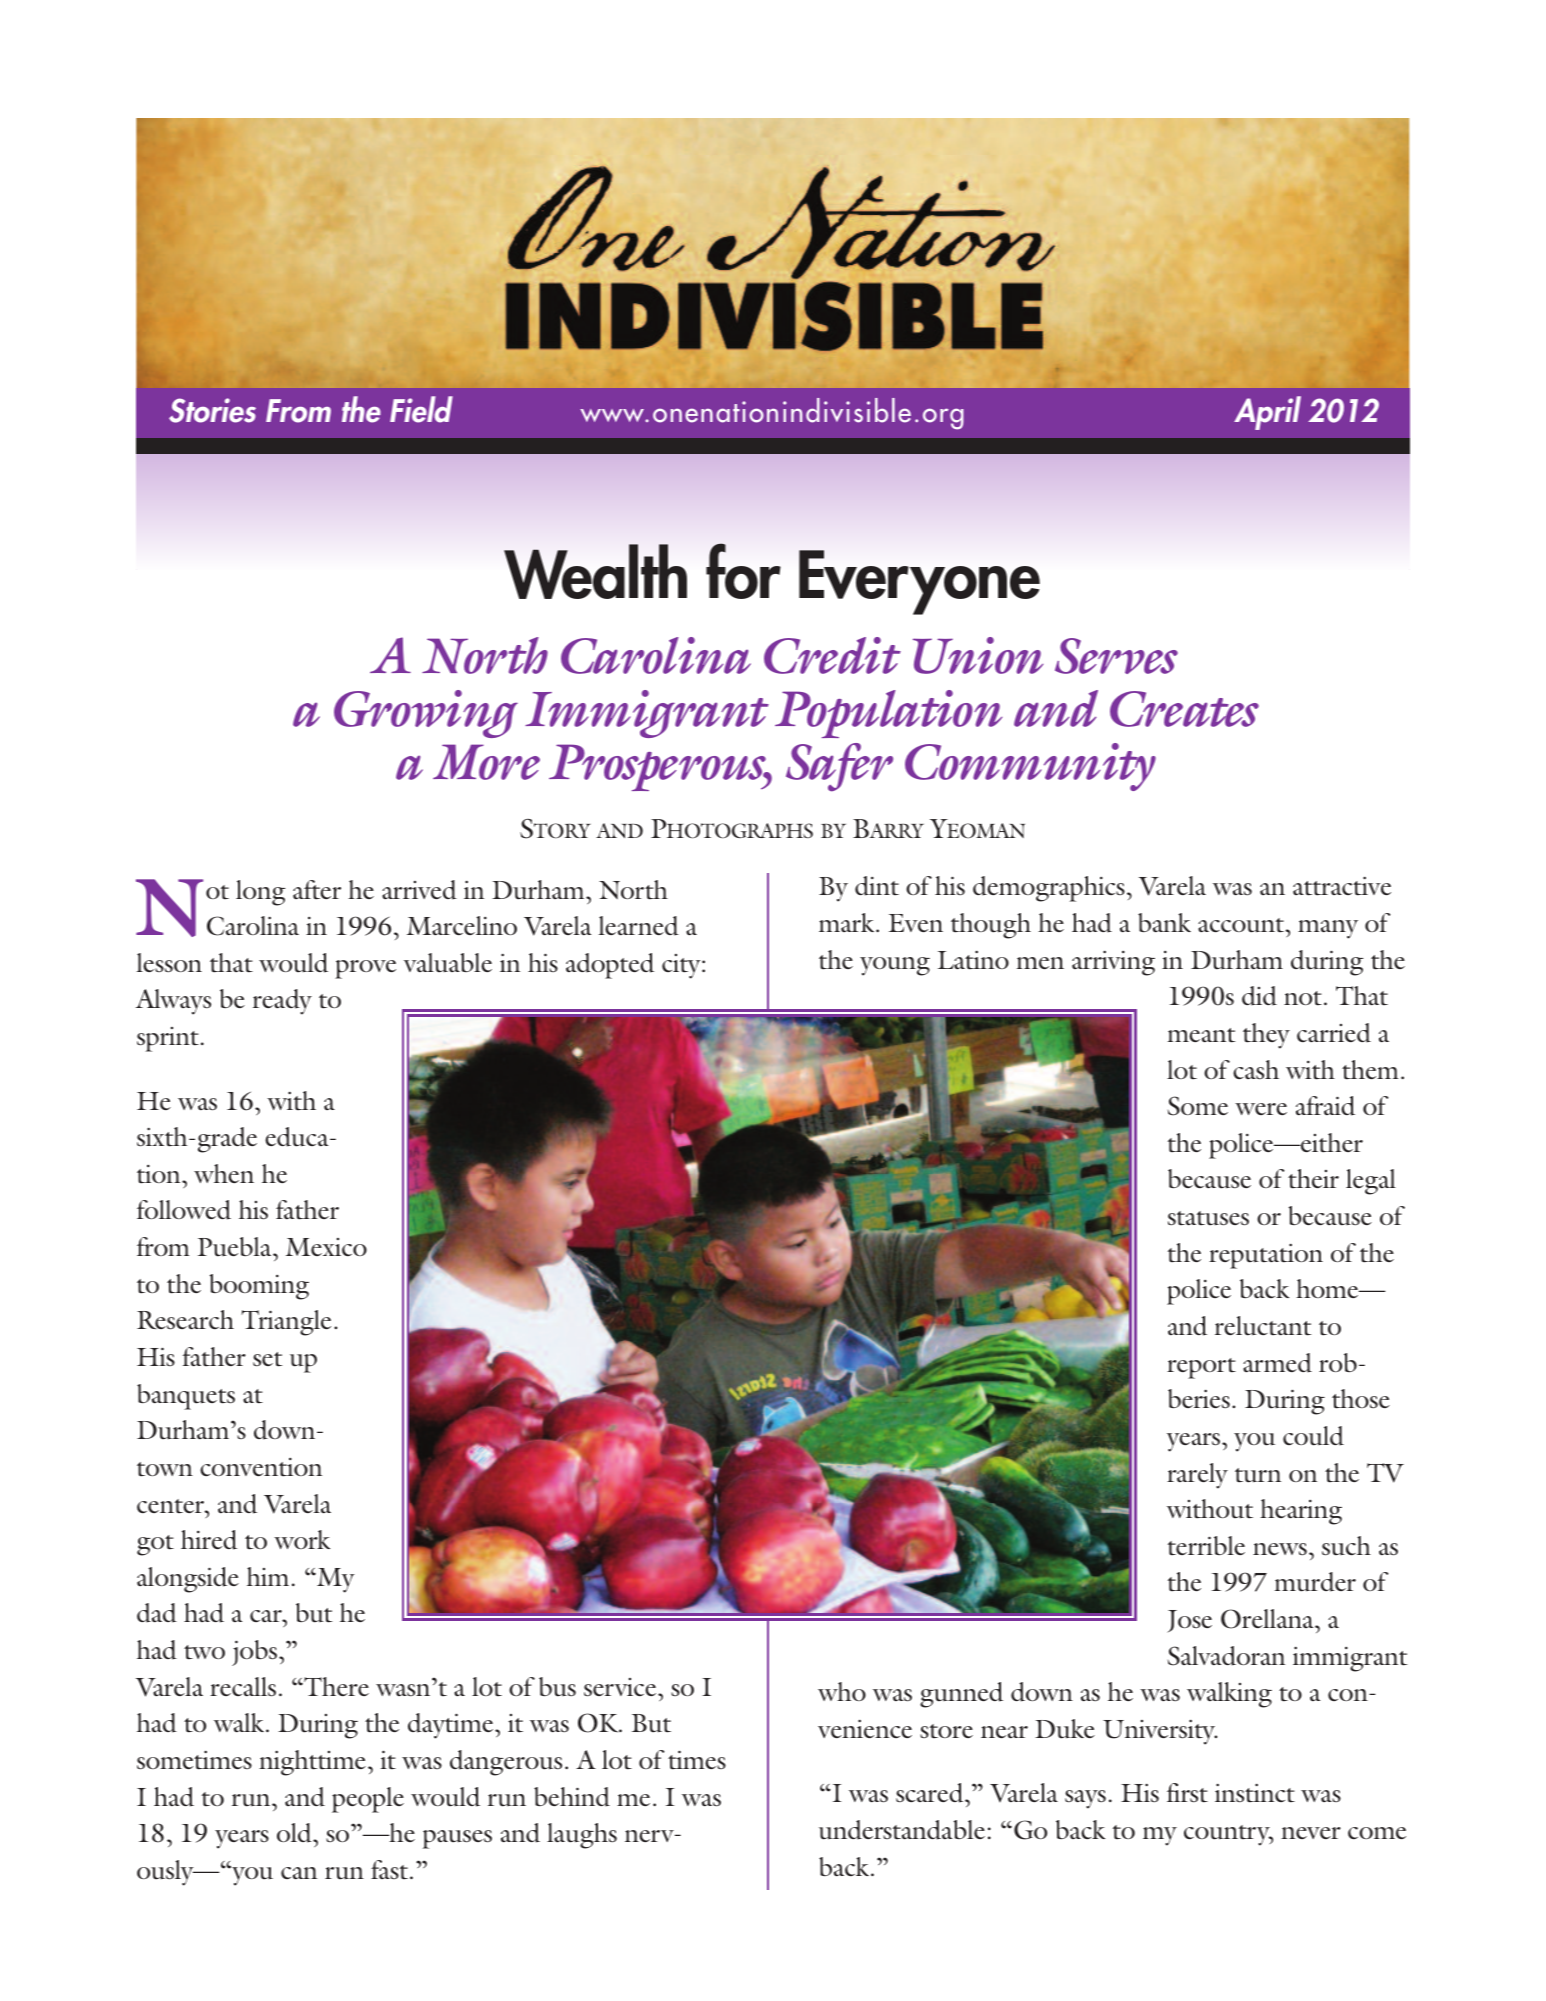  I want to click on April, so click(1267, 413).
